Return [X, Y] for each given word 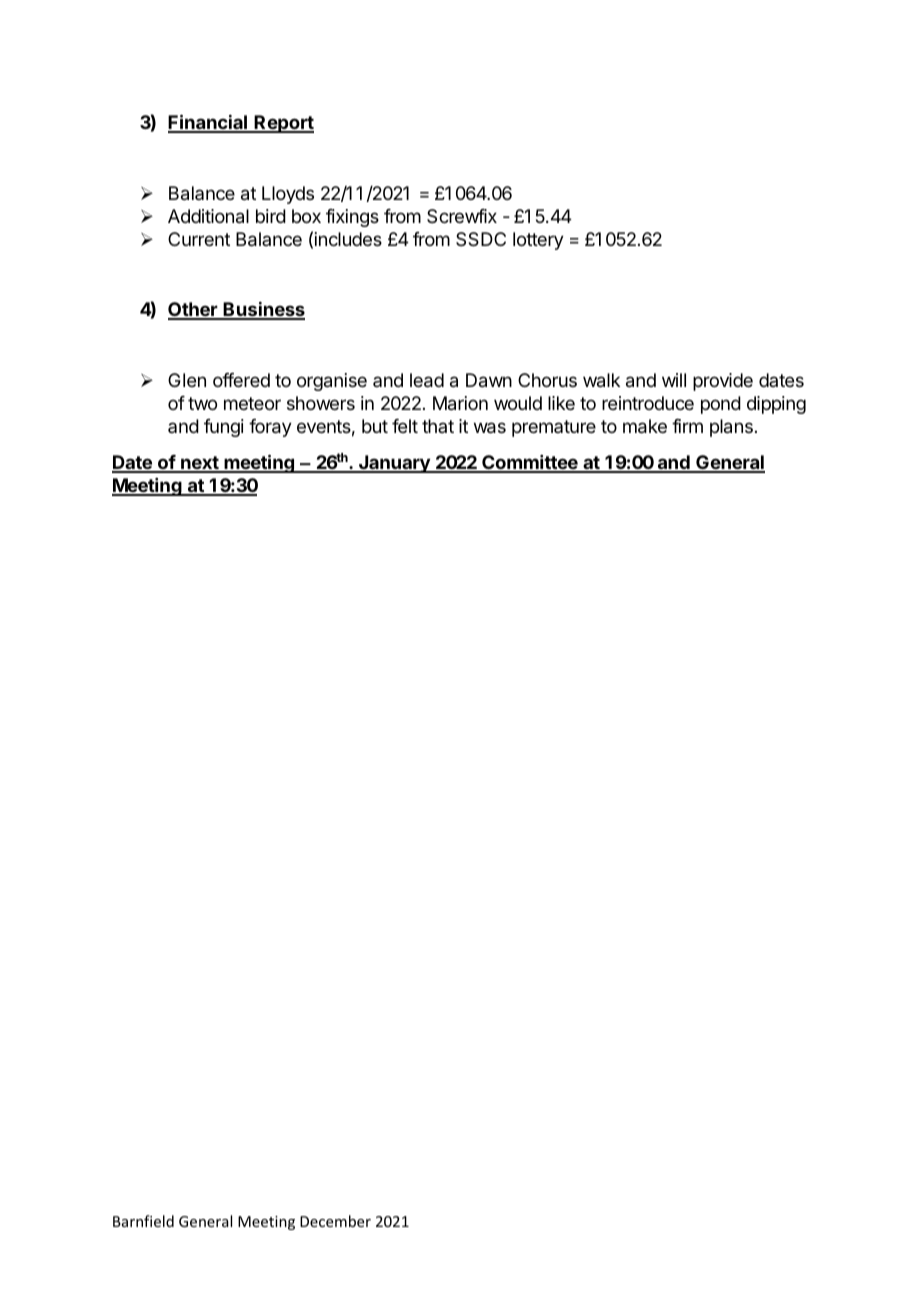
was [490, 428]
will [674, 380]
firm [687, 426]
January [394, 464]
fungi [224, 428]
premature [554, 428]
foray [270, 428]
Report [283, 124]
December [335, 1221]
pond [721, 405]
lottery [538, 241]
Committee [530, 463]
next [200, 464]
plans [731, 428]
